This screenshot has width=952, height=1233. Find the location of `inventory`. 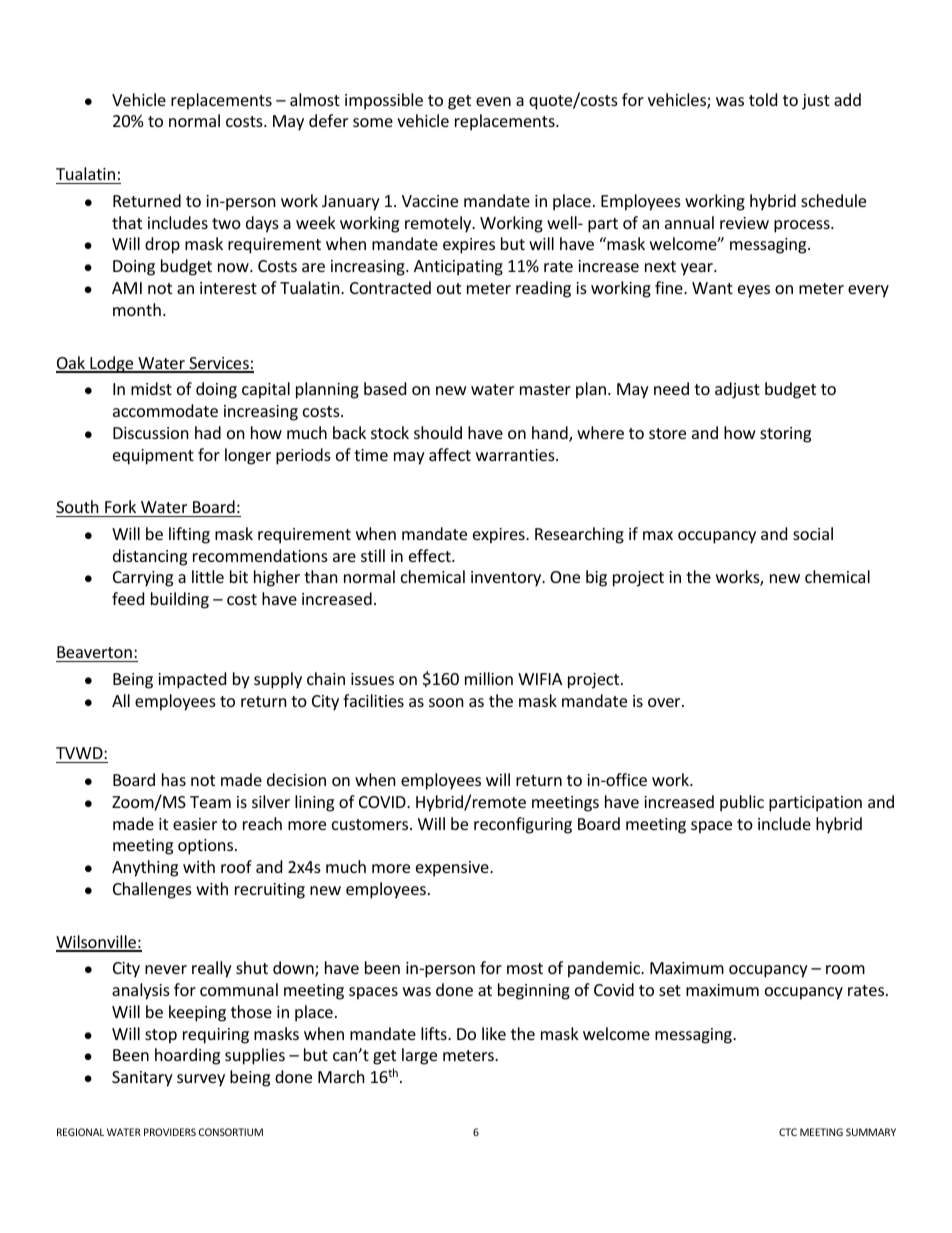

inventory is located at coordinates (507, 579).
